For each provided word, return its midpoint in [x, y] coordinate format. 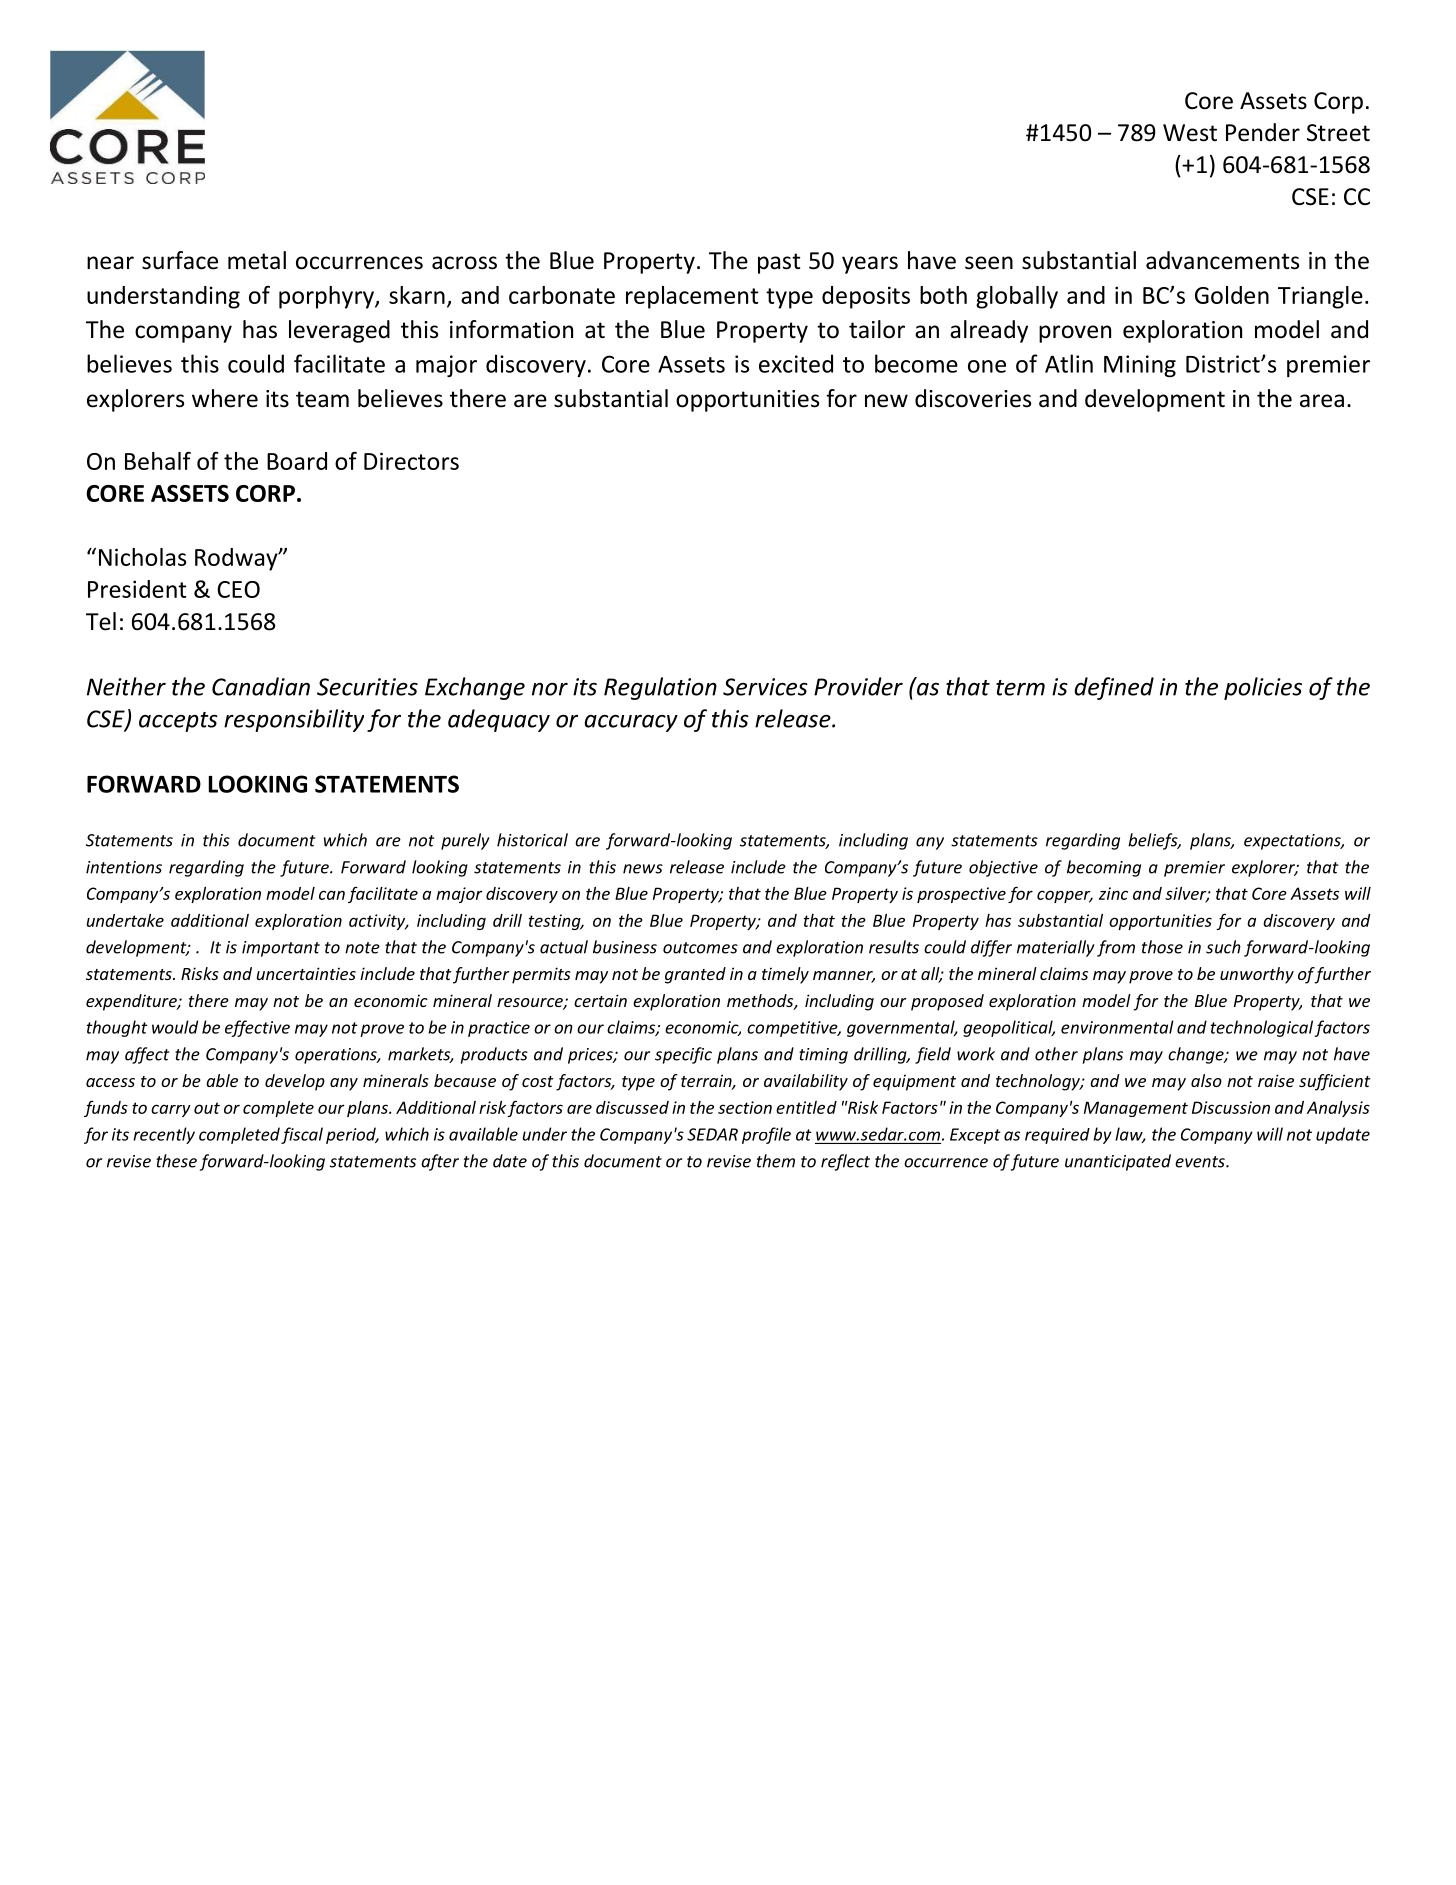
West [1190, 133]
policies [1263, 688]
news [643, 869]
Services [765, 687]
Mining [1140, 366]
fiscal [302, 1135]
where [225, 398]
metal [257, 260]
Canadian [261, 686]
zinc [1113, 893]
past [779, 263]
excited [796, 363]
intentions [124, 867]
